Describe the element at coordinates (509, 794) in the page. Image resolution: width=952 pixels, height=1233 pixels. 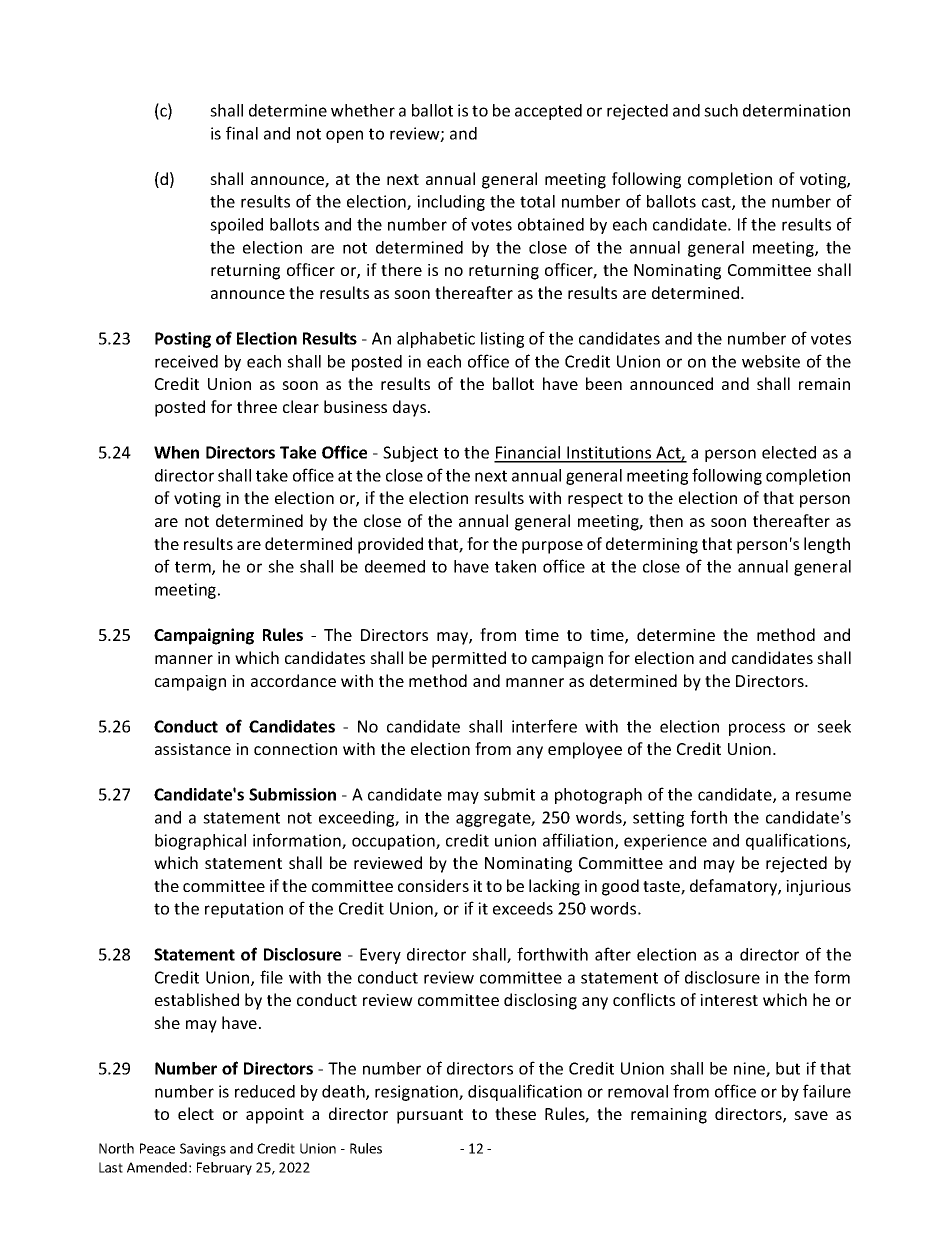
I see `submit` at that location.
